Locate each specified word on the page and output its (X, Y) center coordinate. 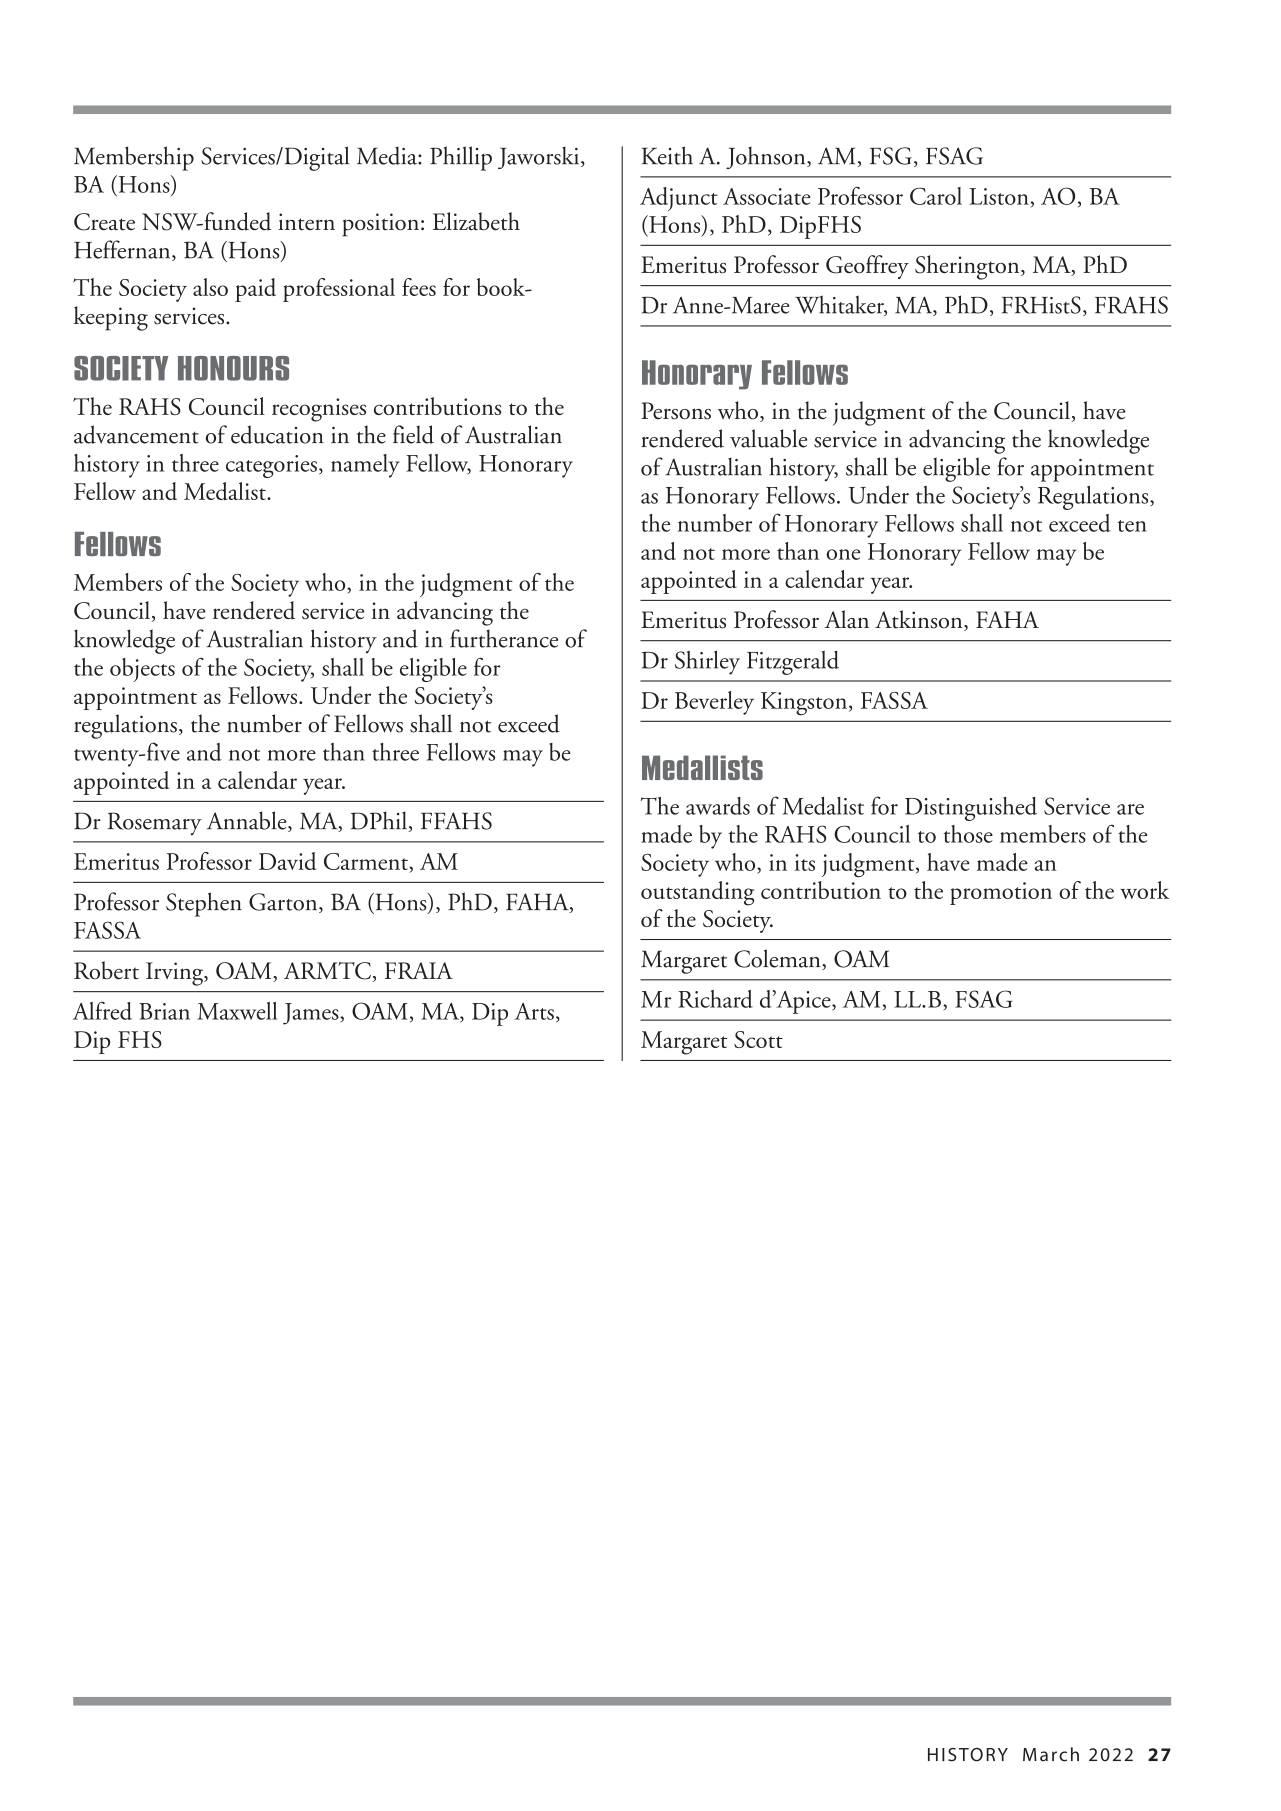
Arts (534, 1011)
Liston (999, 196)
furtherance (504, 638)
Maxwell (237, 1011)
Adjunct (679, 199)
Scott (758, 1039)
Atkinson (920, 620)
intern (306, 222)
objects (142, 670)
